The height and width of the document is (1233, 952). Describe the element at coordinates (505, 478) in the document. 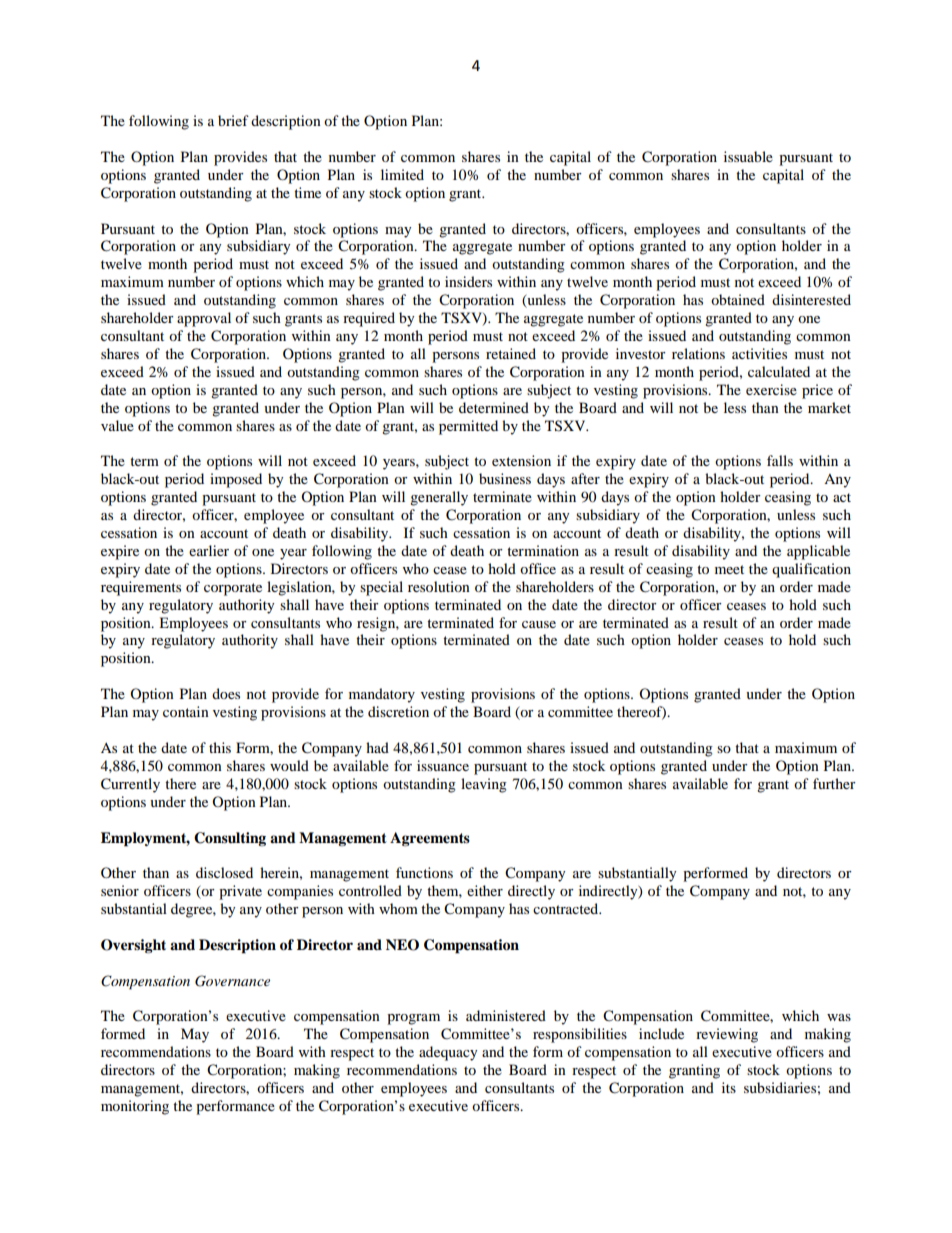

I see `business` at that location.
